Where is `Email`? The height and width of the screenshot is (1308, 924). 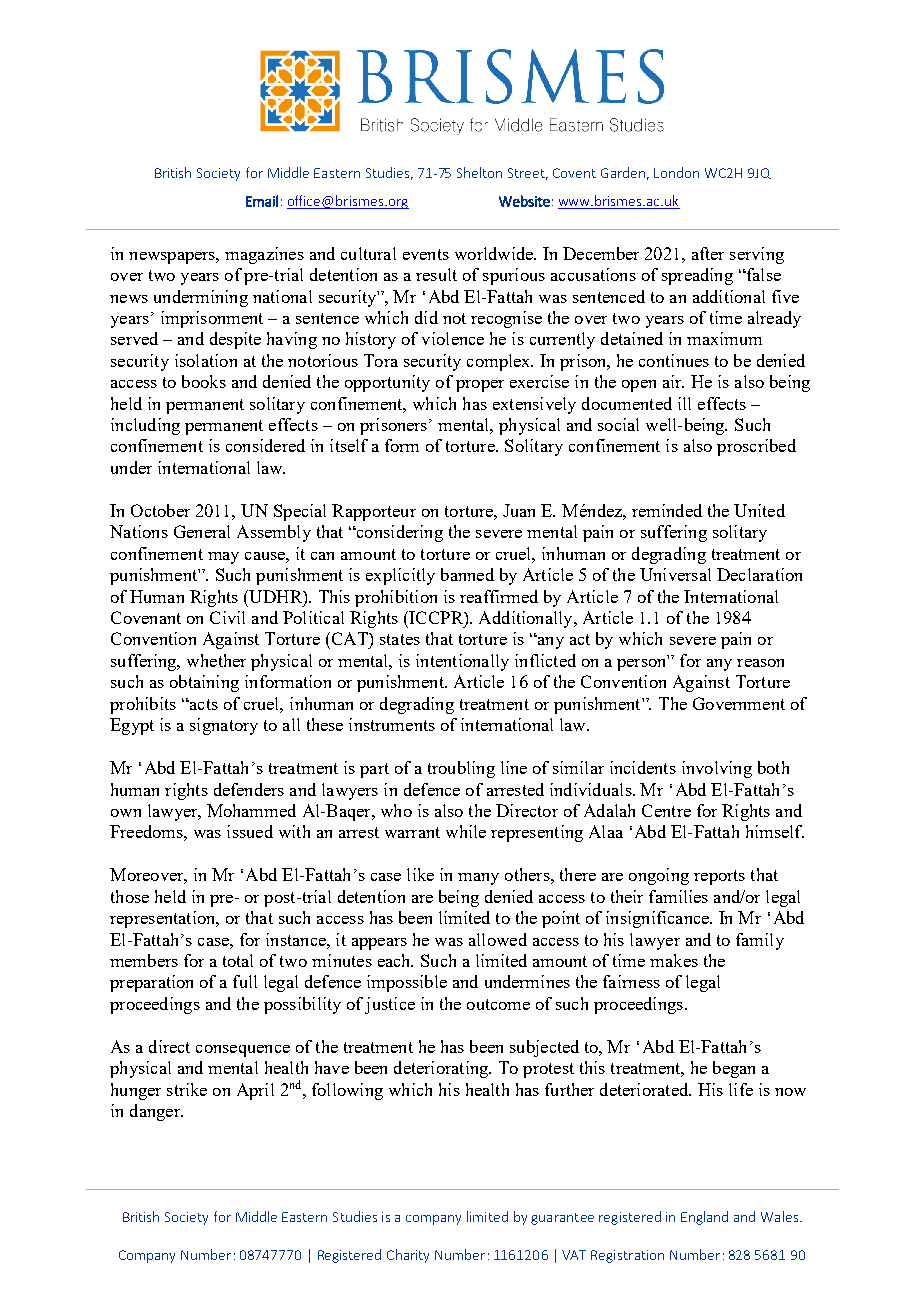
Email is located at coordinates (262, 201).
